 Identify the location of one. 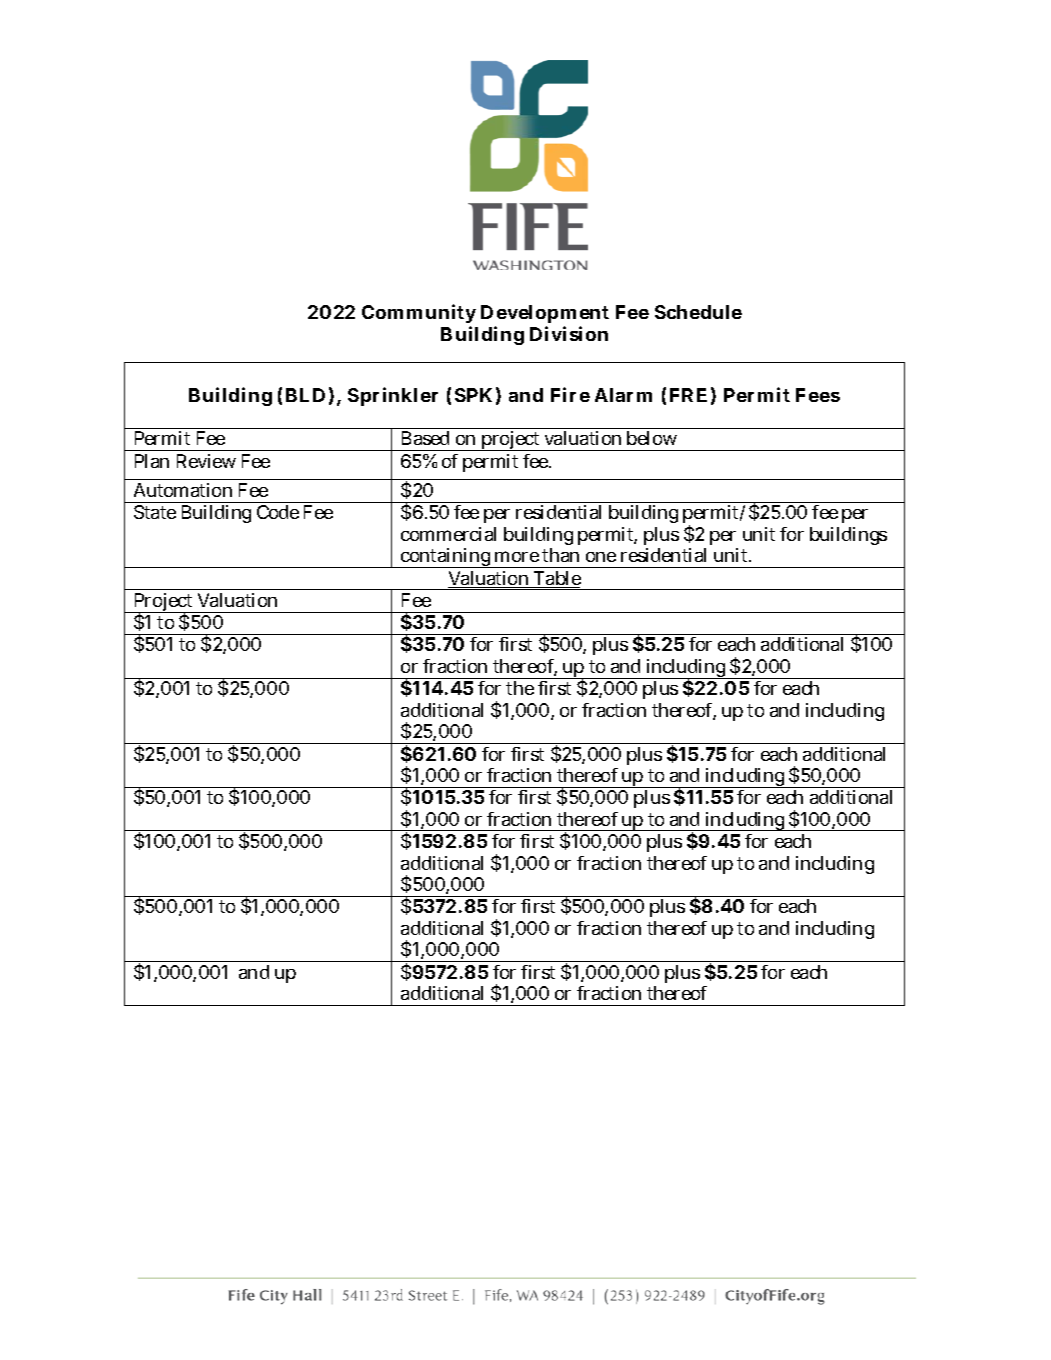
(601, 557).
